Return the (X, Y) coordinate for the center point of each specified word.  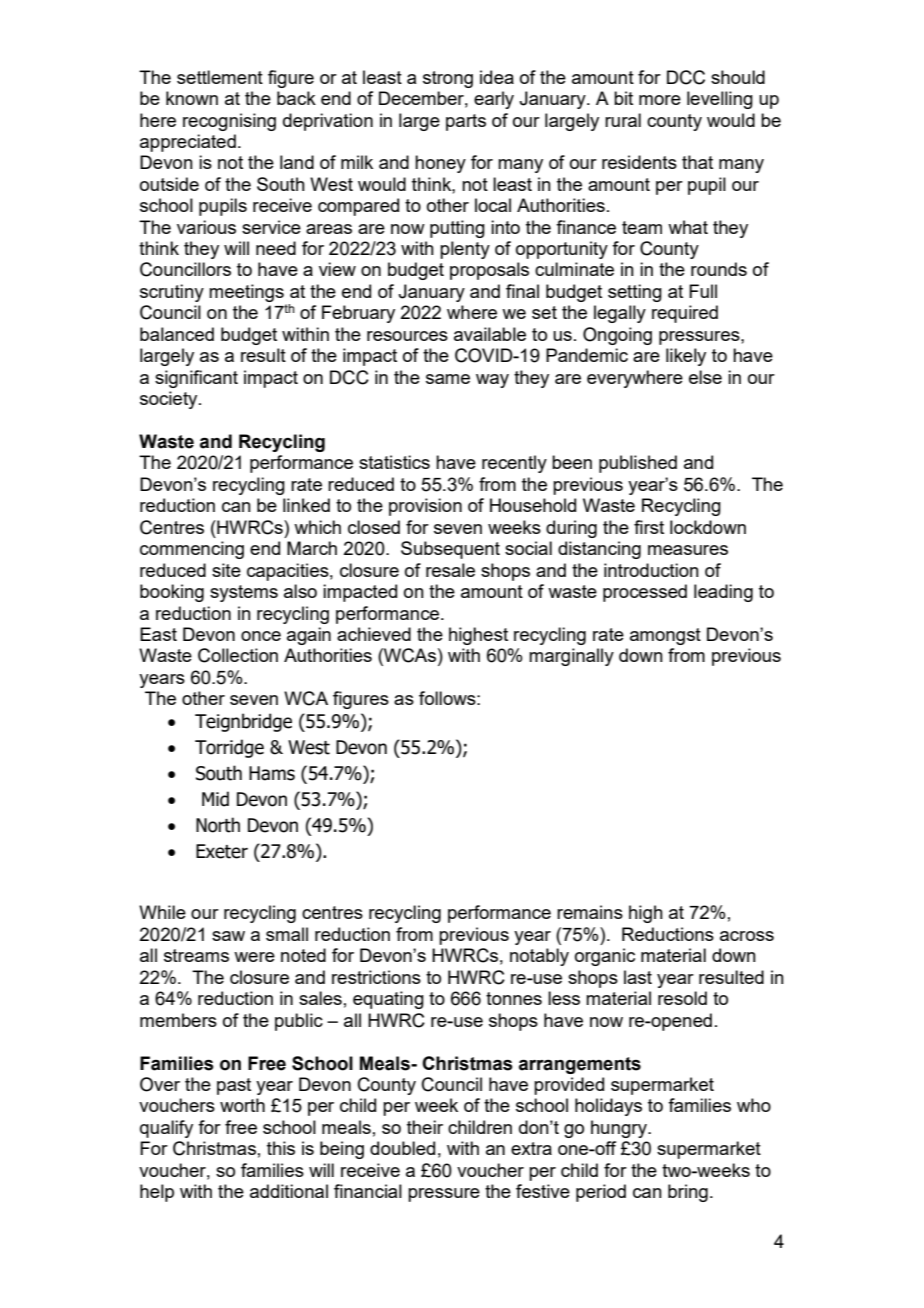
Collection (238, 655)
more (660, 100)
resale (450, 570)
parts (466, 122)
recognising (229, 122)
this (281, 1148)
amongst (665, 636)
